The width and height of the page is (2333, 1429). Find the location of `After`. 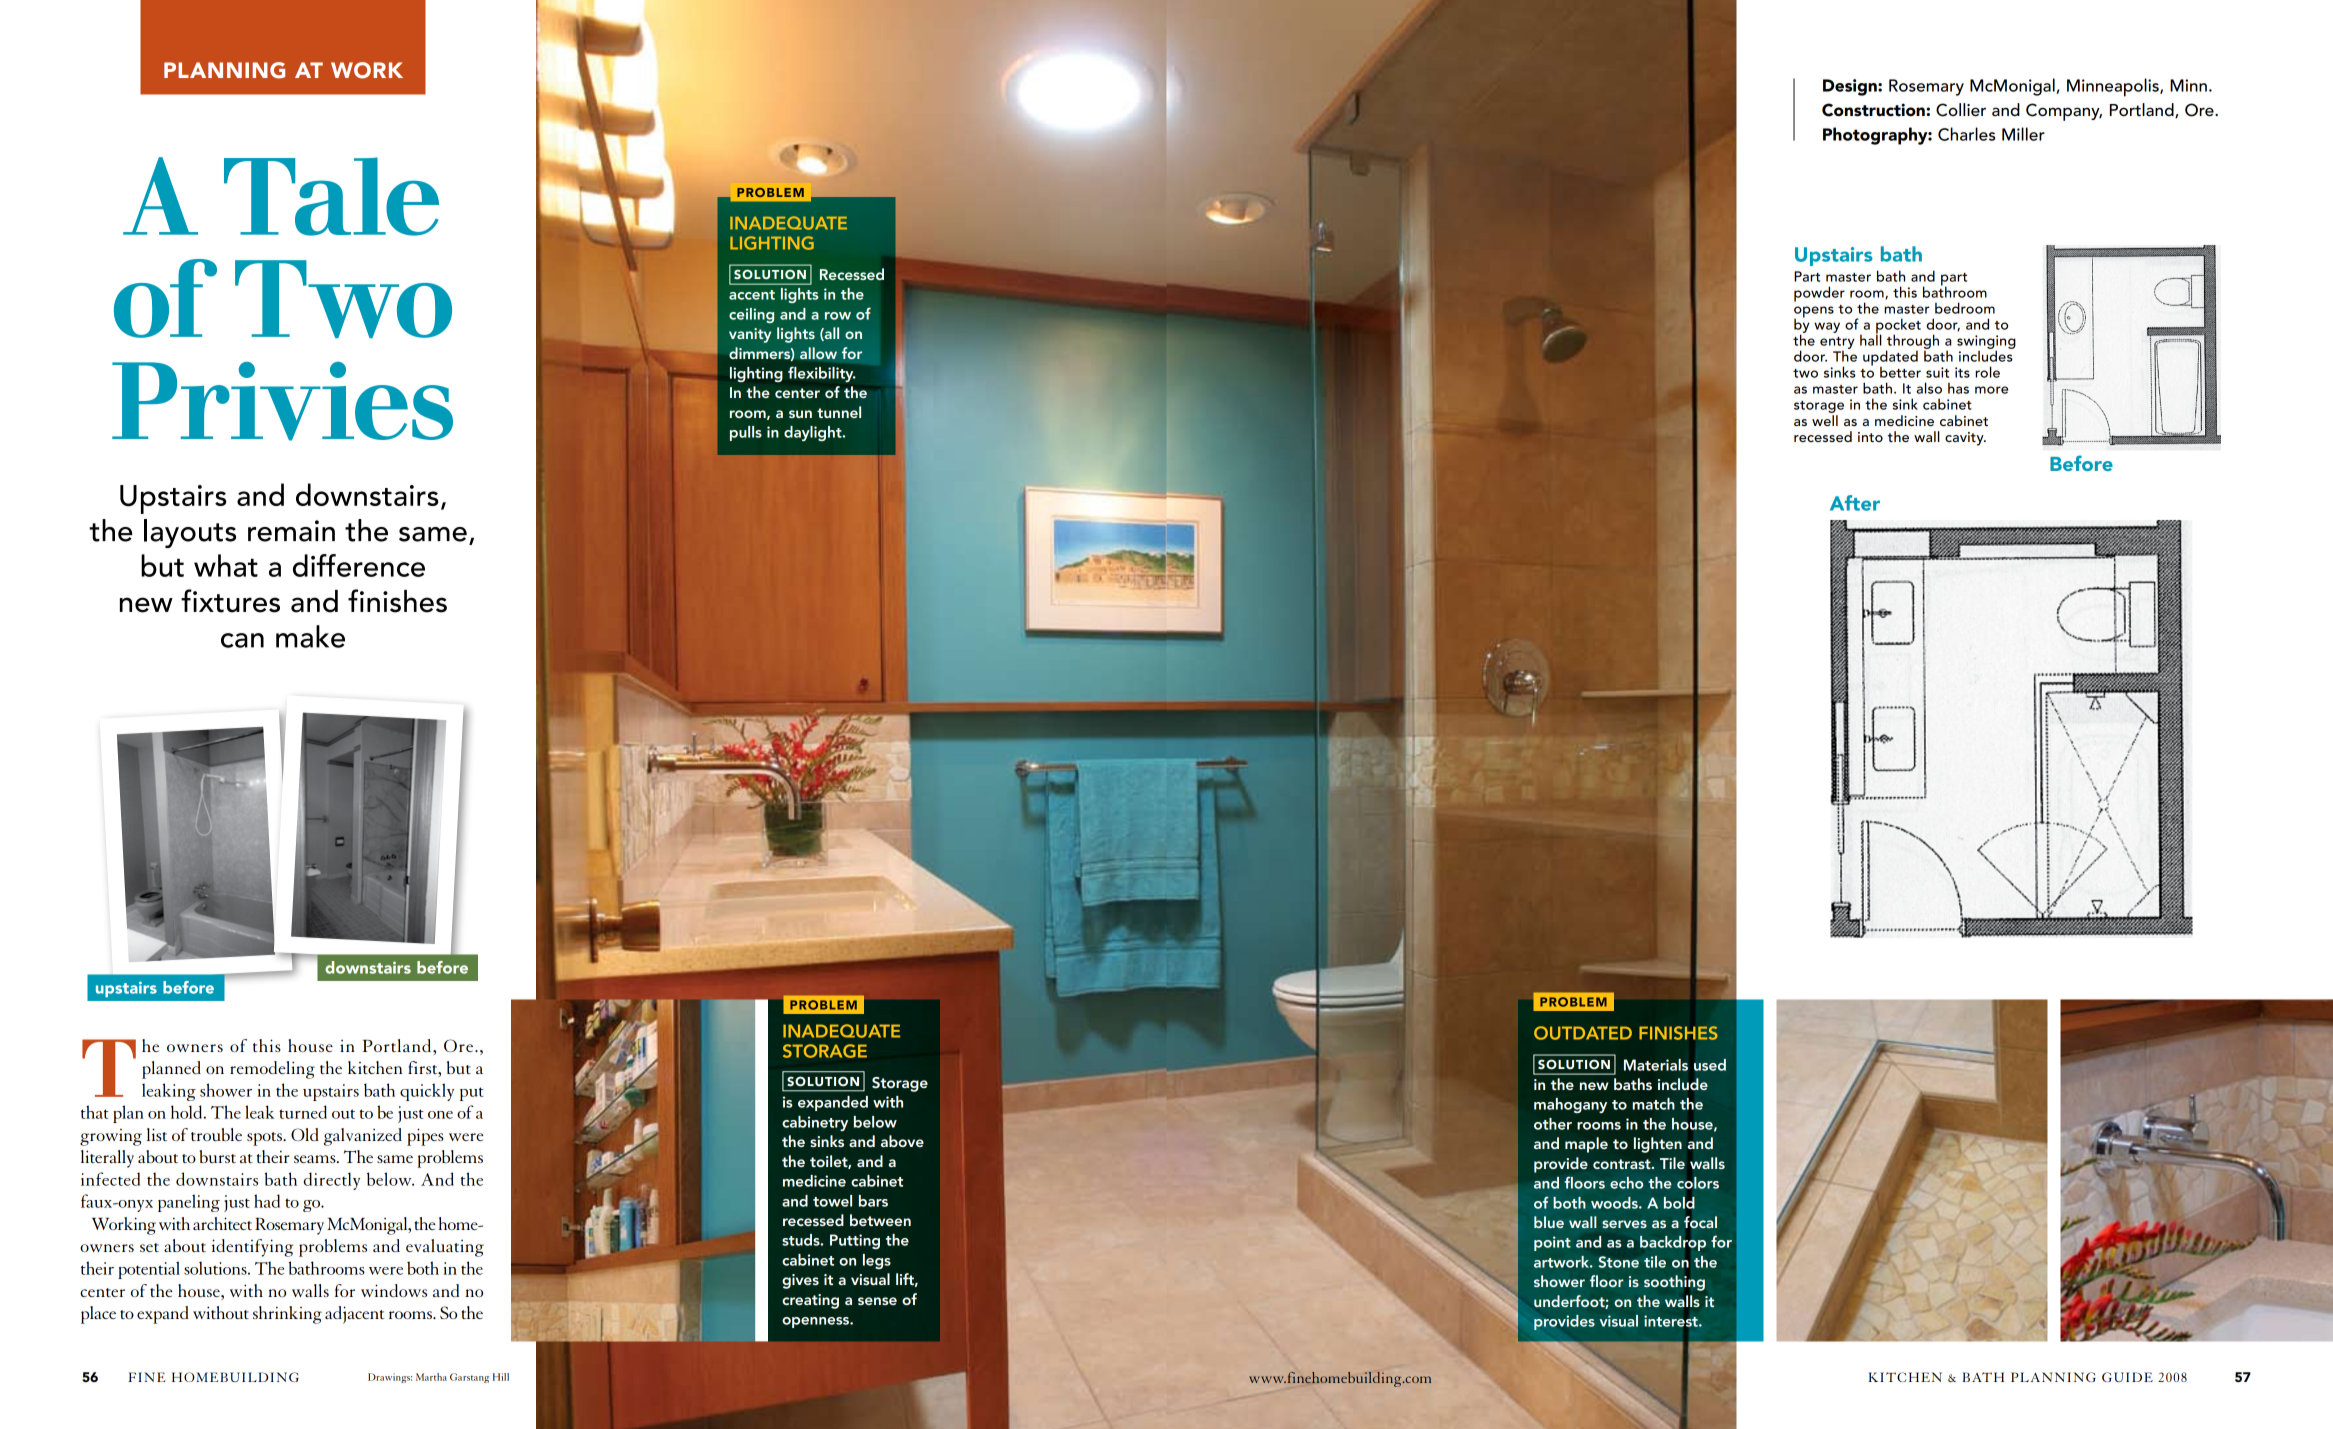

After is located at coordinates (1855, 503).
